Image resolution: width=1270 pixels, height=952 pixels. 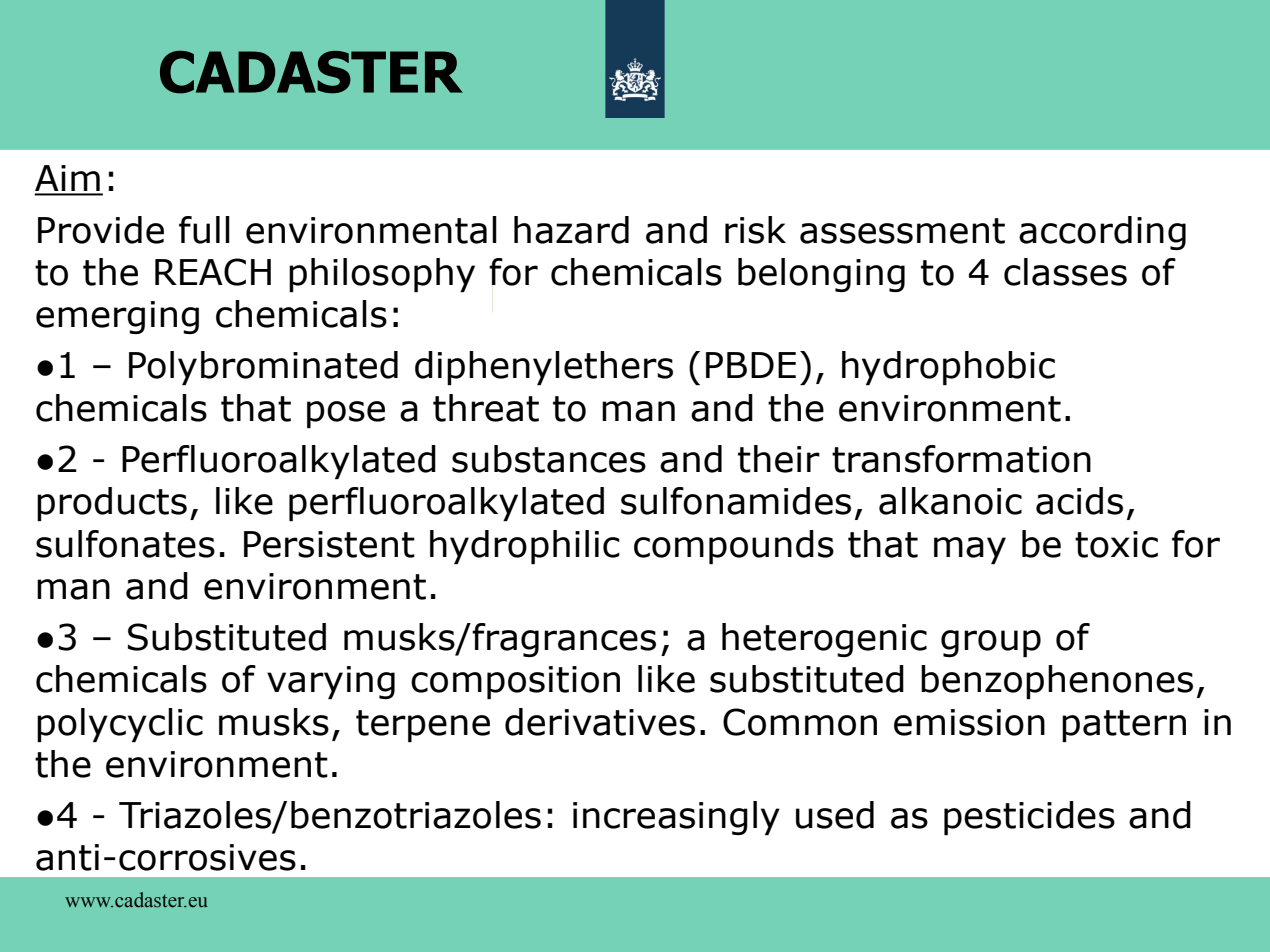 What do you see at coordinates (204, 230) in the screenshot?
I see `full` at bounding box center [204, 230].
